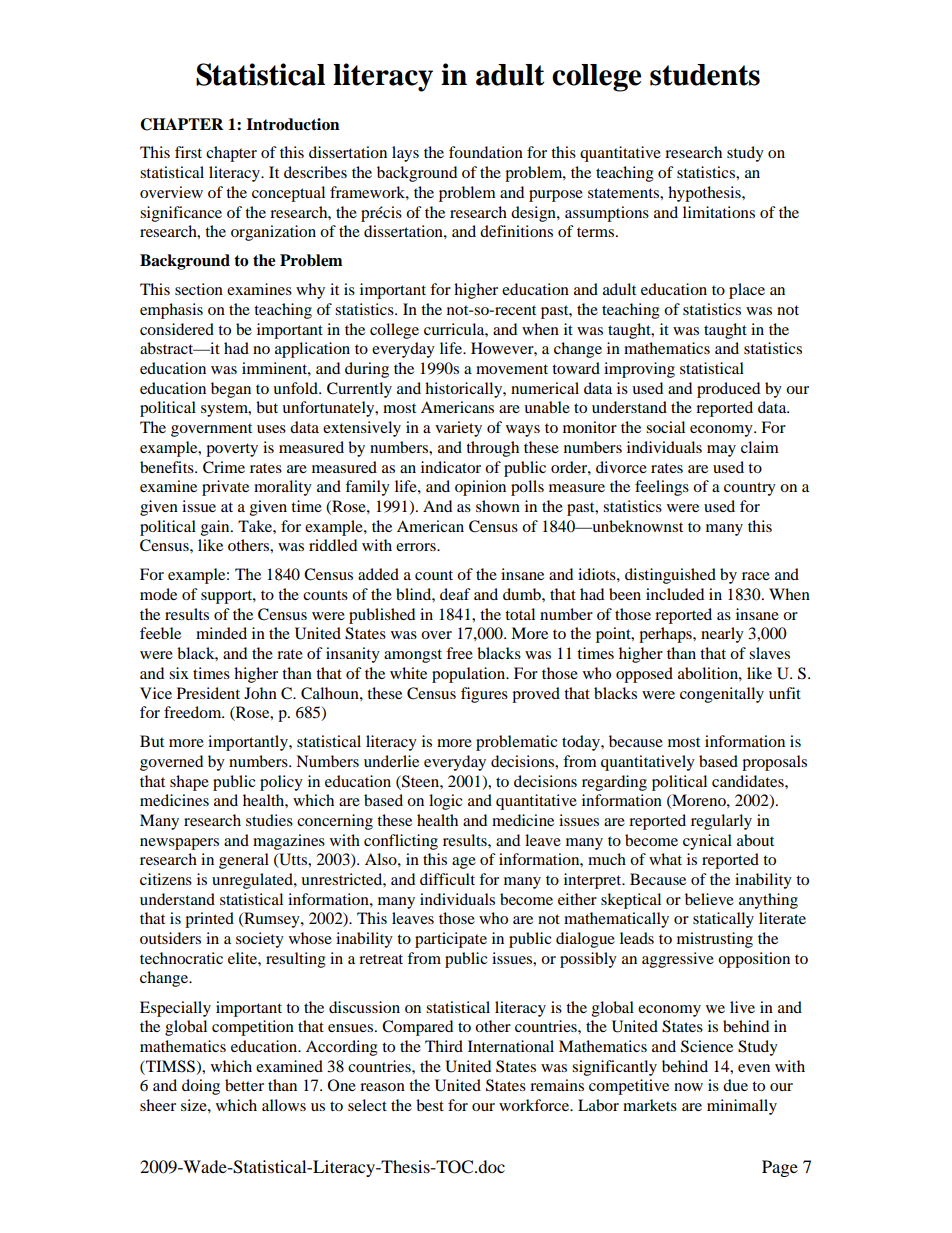  What do you see at coordinates (430, 1105) in the screenshot?
I see `best` at bounding box center [430, 1105].
